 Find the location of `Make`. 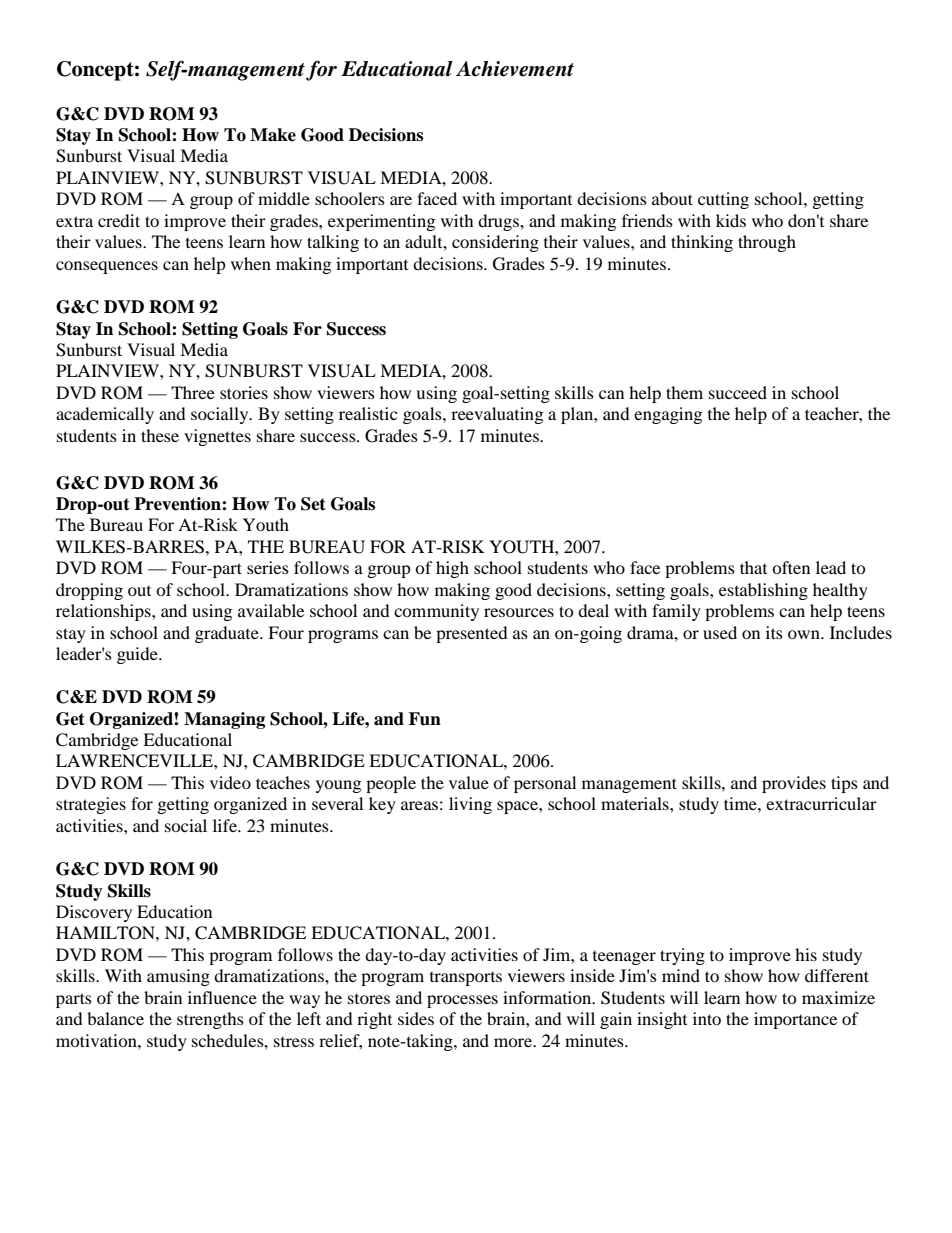

Make is located at coordinates (273, 135).
